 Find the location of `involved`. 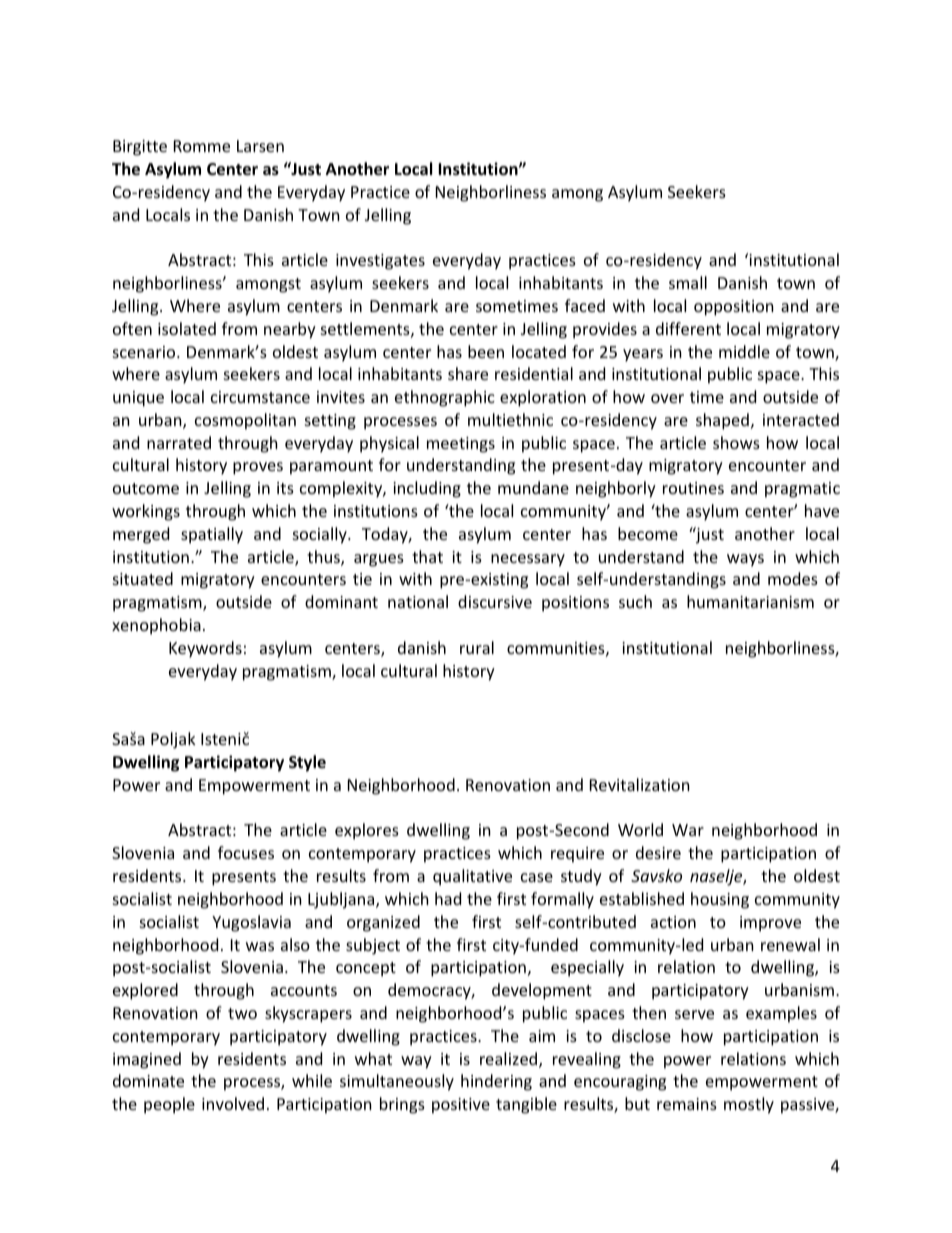

involved is located at coordinates (233, 1103).
